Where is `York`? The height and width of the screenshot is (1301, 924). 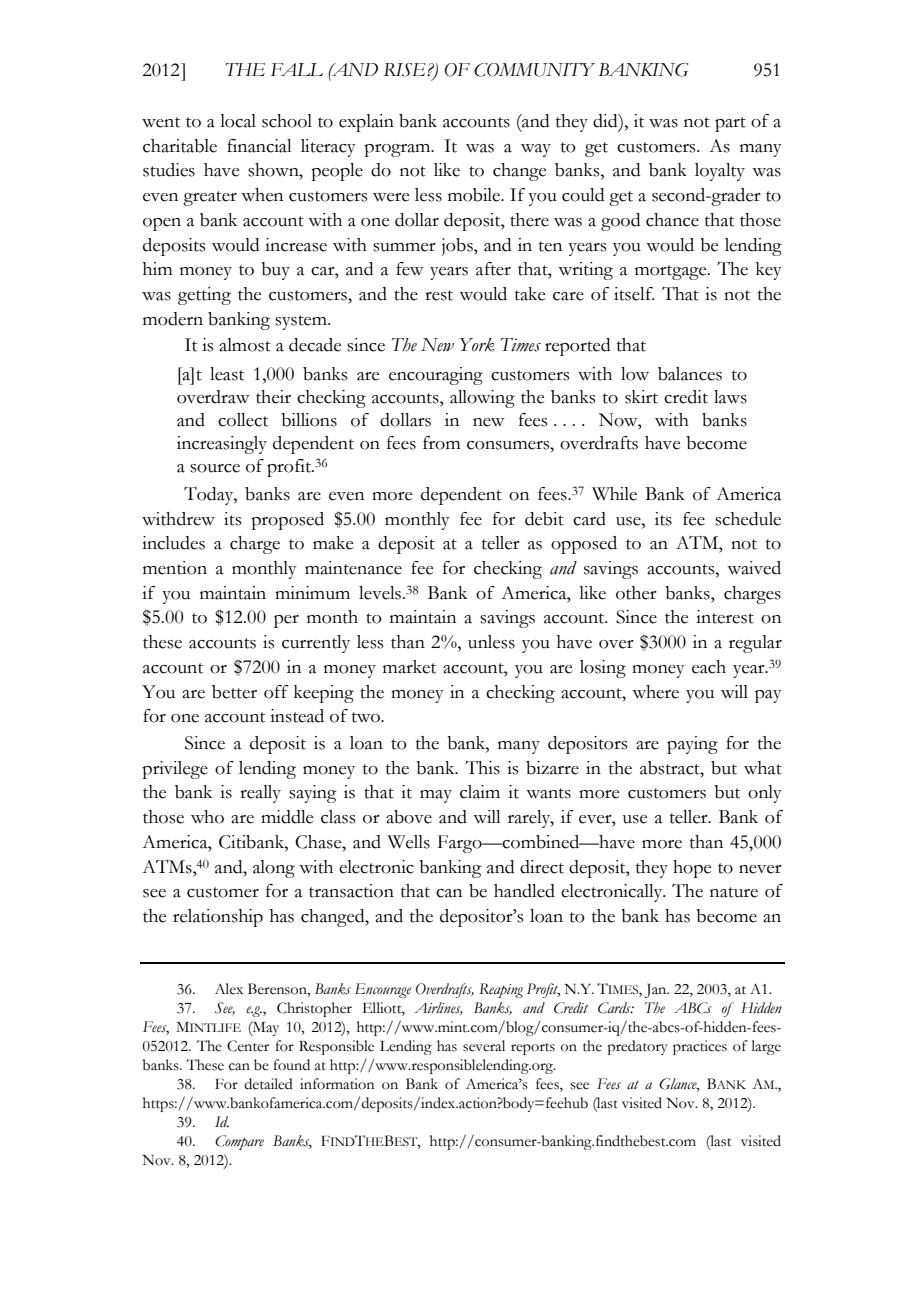 York is located at coordinates (477, 345).
